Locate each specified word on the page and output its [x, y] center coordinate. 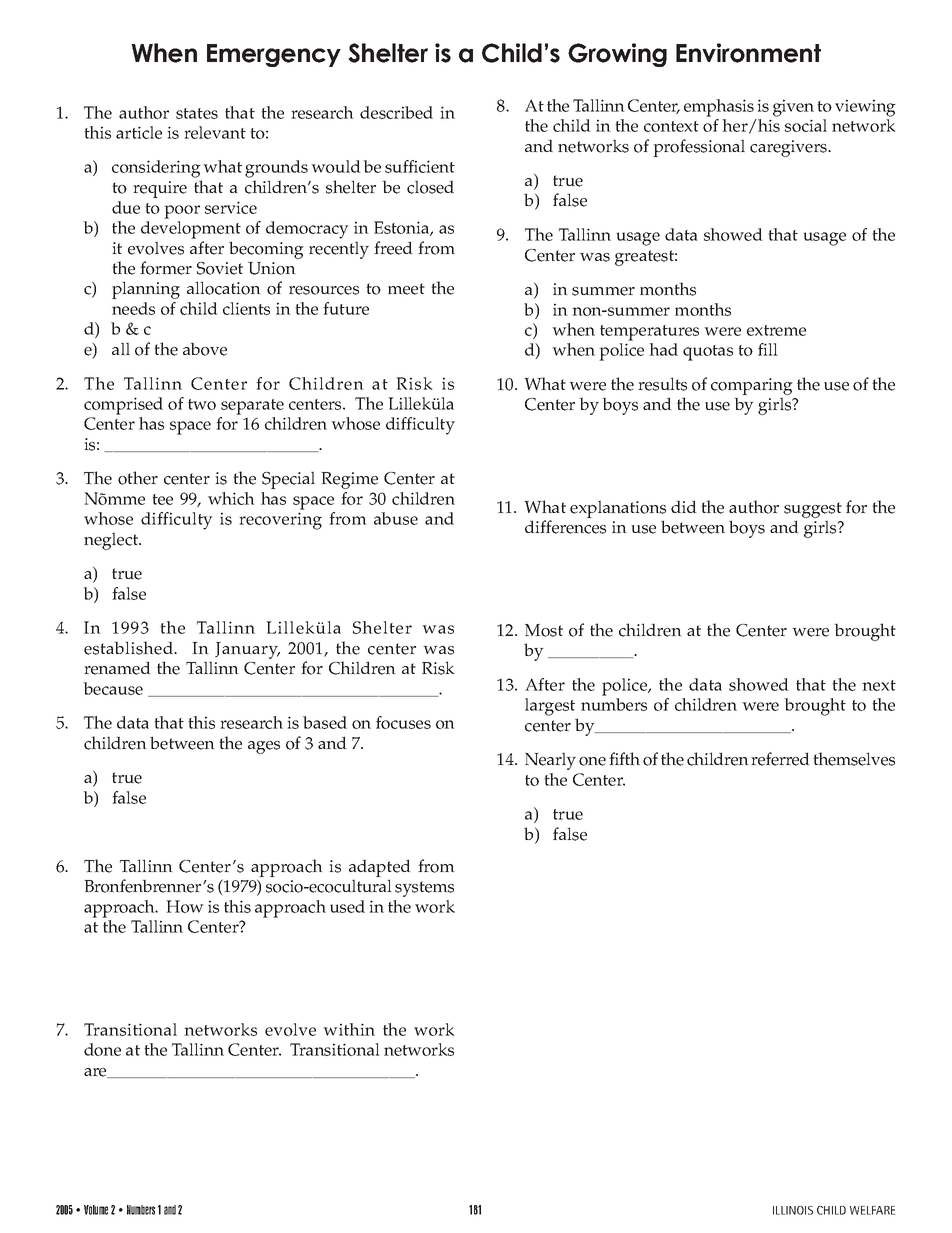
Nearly [550, 761]
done [102, 1049]
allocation [224, 288]
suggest [813, 511]
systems [424, 889]
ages [264, 747]
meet [406, 289]
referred [780, 759]
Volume [96, 1210]
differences [565, 527]
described [396, 112]
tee [162, 499]
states [197, 113]
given [793, 108]
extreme [776, 330]
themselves [854, 759]
